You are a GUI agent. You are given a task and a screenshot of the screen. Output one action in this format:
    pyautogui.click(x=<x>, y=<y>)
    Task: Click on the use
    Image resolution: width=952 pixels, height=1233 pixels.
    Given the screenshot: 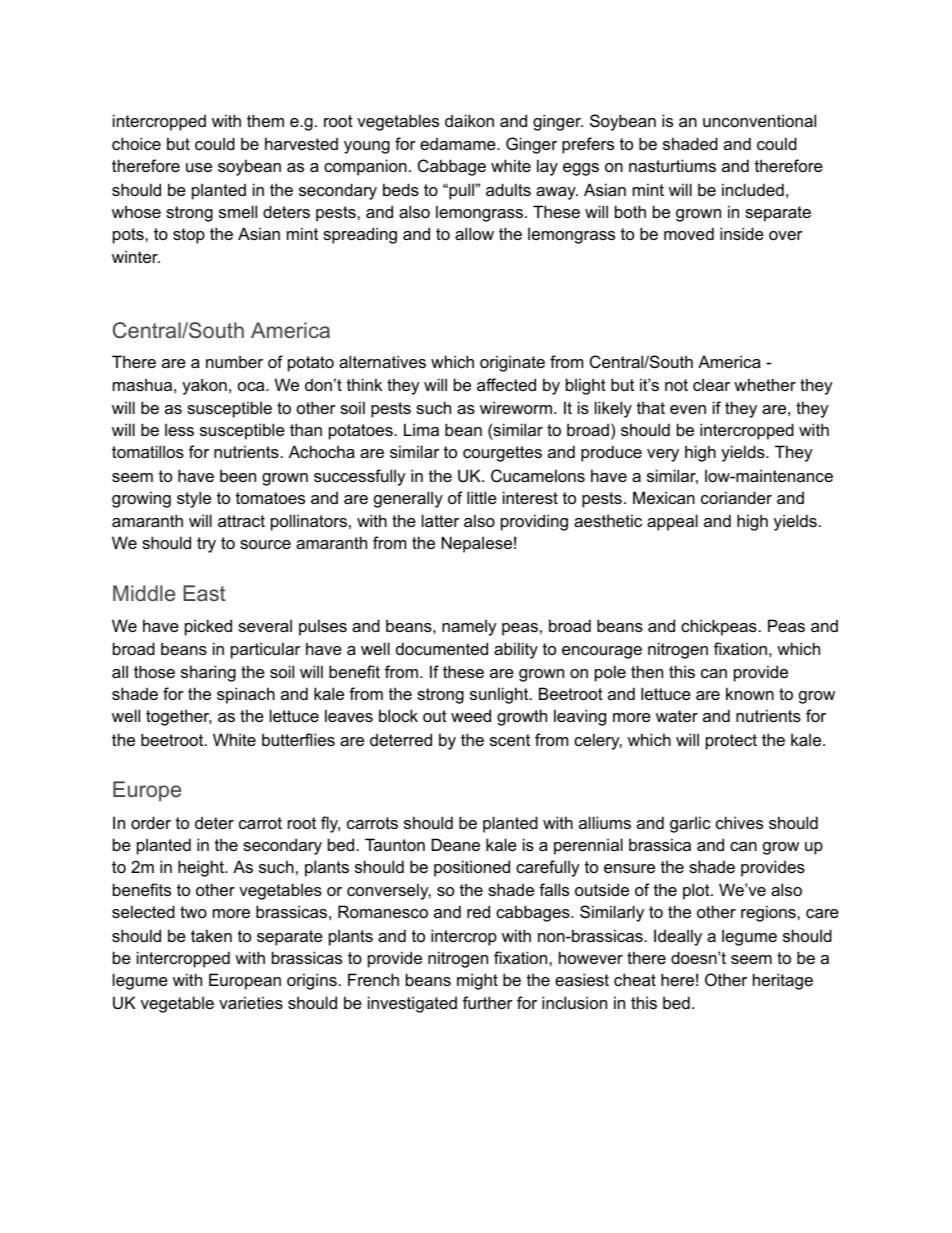 What is the action you would take?
    pyautogui.click(x=199, y=167)
